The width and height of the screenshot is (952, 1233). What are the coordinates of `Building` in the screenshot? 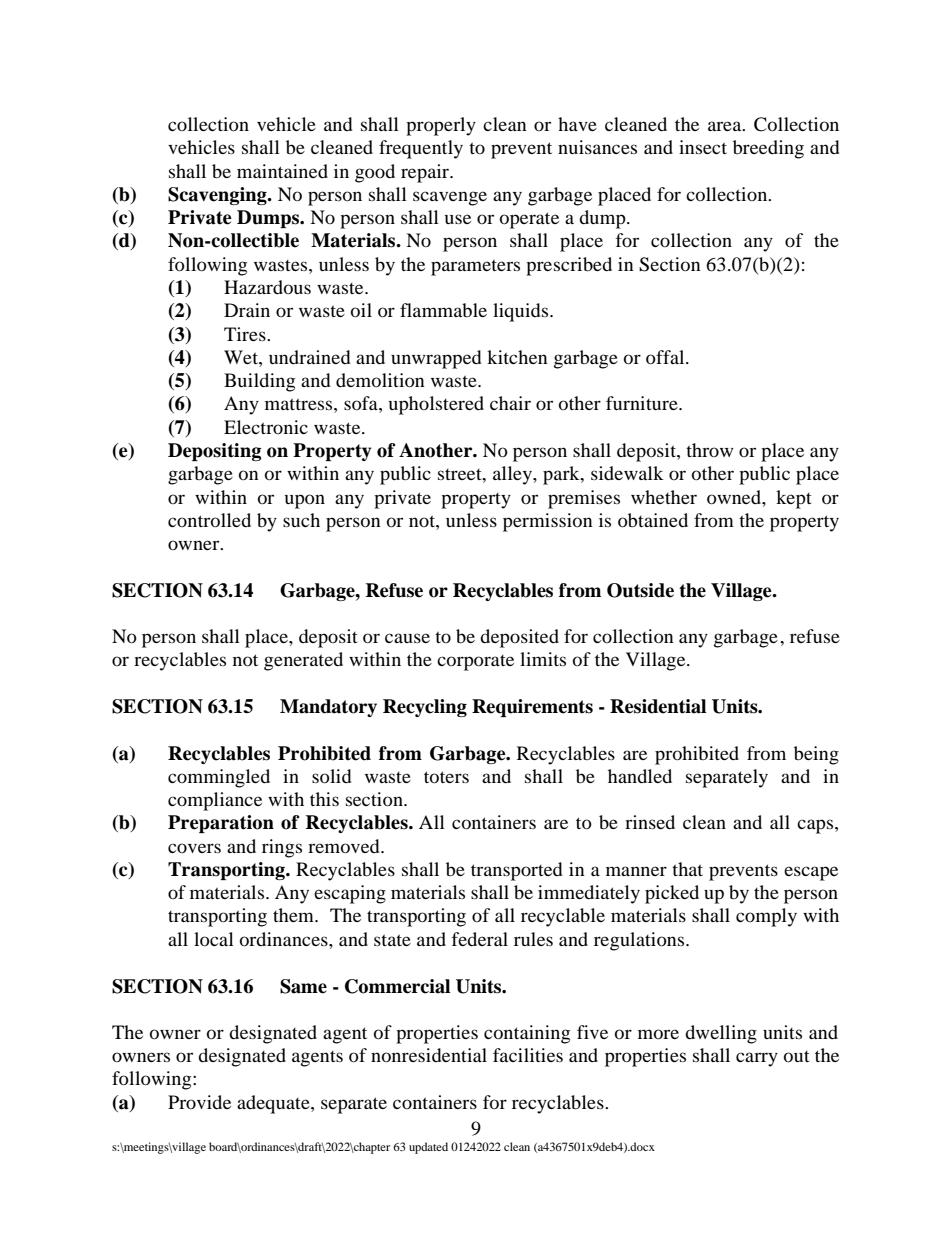 It's located at (259, 382).
